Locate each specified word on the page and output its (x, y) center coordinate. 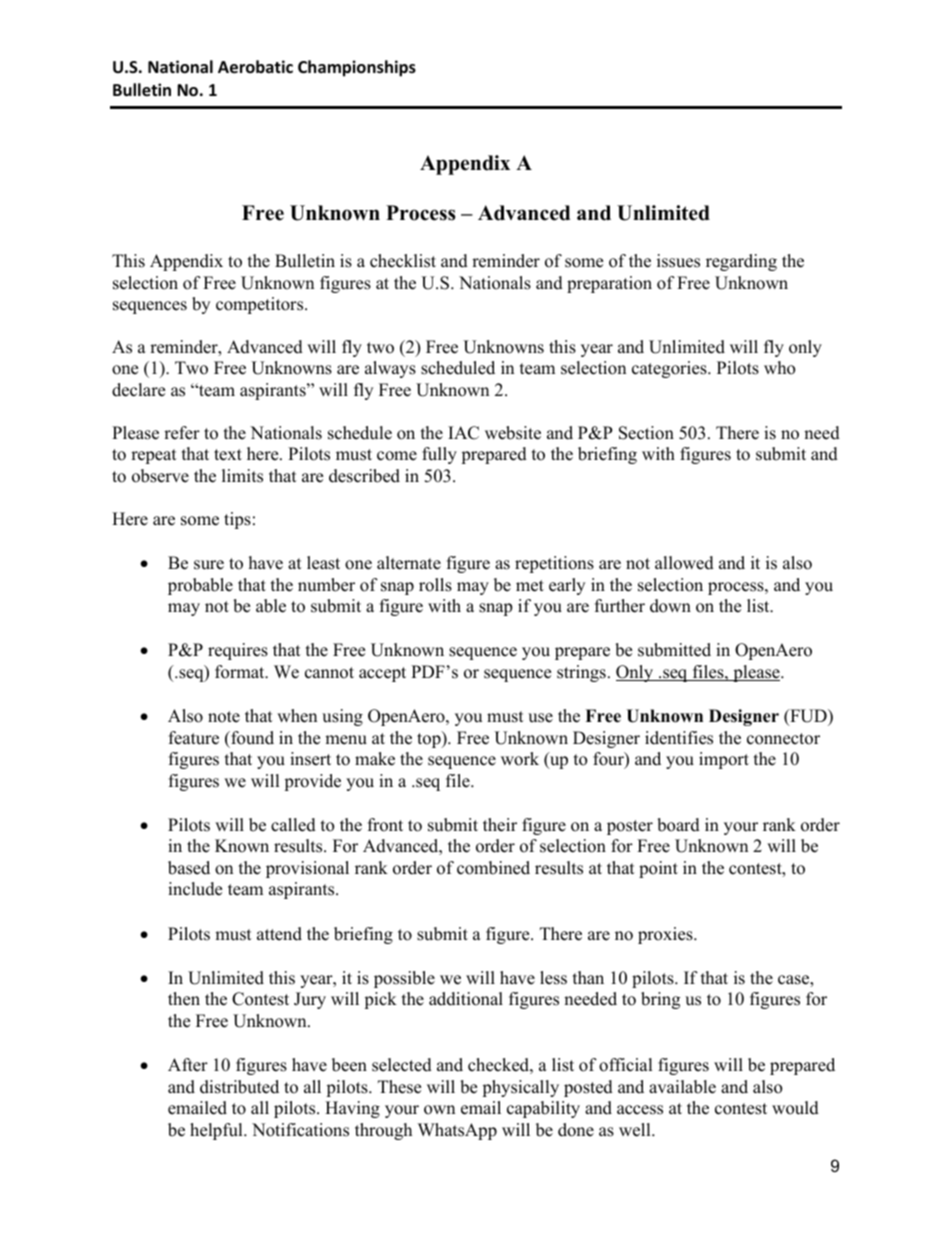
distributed (239, 1087)
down (670, 606)
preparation (609, 284)
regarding (741, 262)
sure (209, 565)
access (640, 1110)
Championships (357, 68)
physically (520, 1088)
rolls (435, 585)
